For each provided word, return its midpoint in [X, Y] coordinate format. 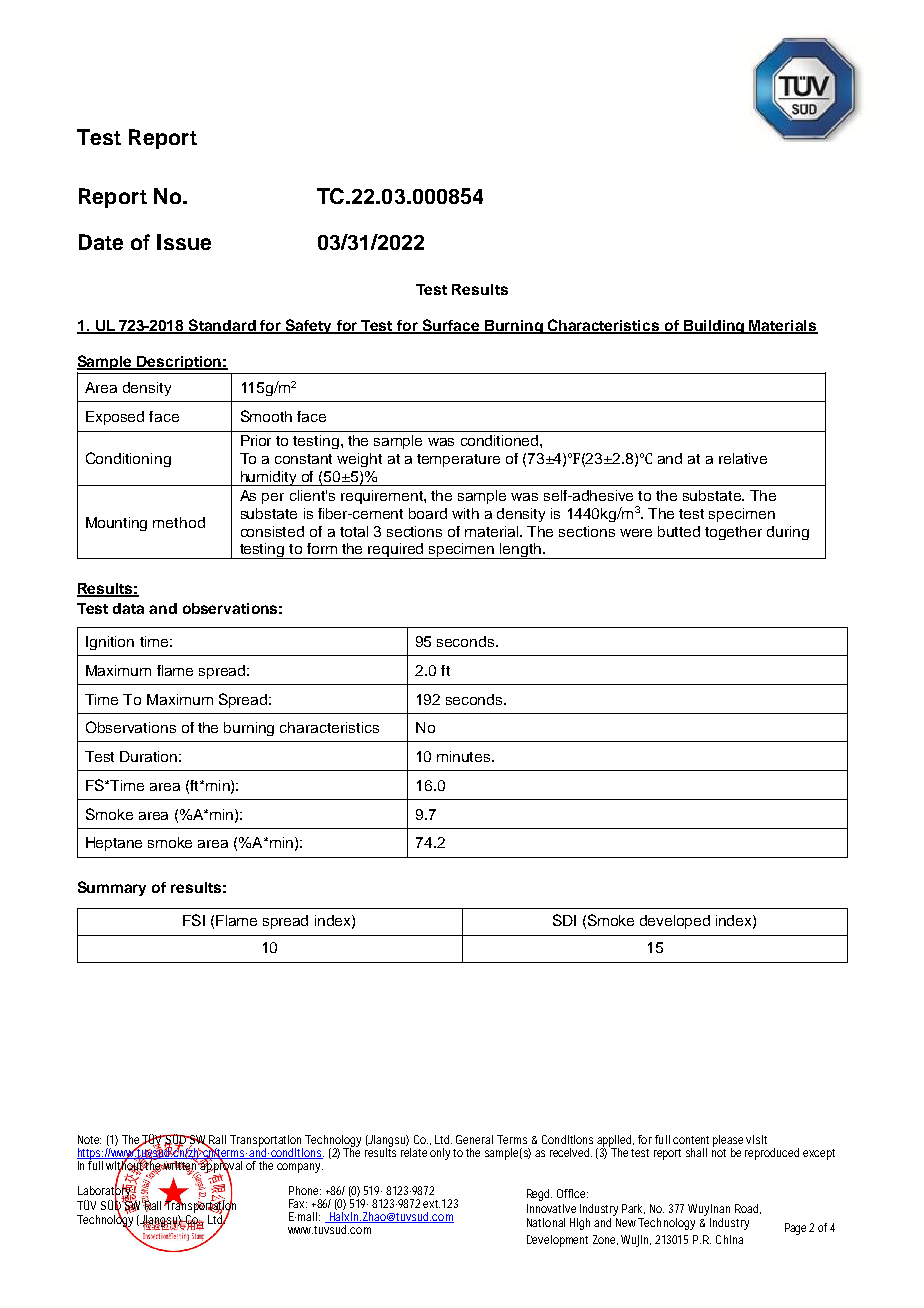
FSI [194, 920]
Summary [112, 888]
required [396, 551]
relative [743, 458]
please [730, 1142]
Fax [298, 1203]
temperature [458, 460]
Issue [184, 242]
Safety [309, 326]
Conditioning [128, 459]
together [733, 533]
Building [714, 327]
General [474, 1139]
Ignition [110, 643]
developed [675, 922]
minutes [465, 756]
